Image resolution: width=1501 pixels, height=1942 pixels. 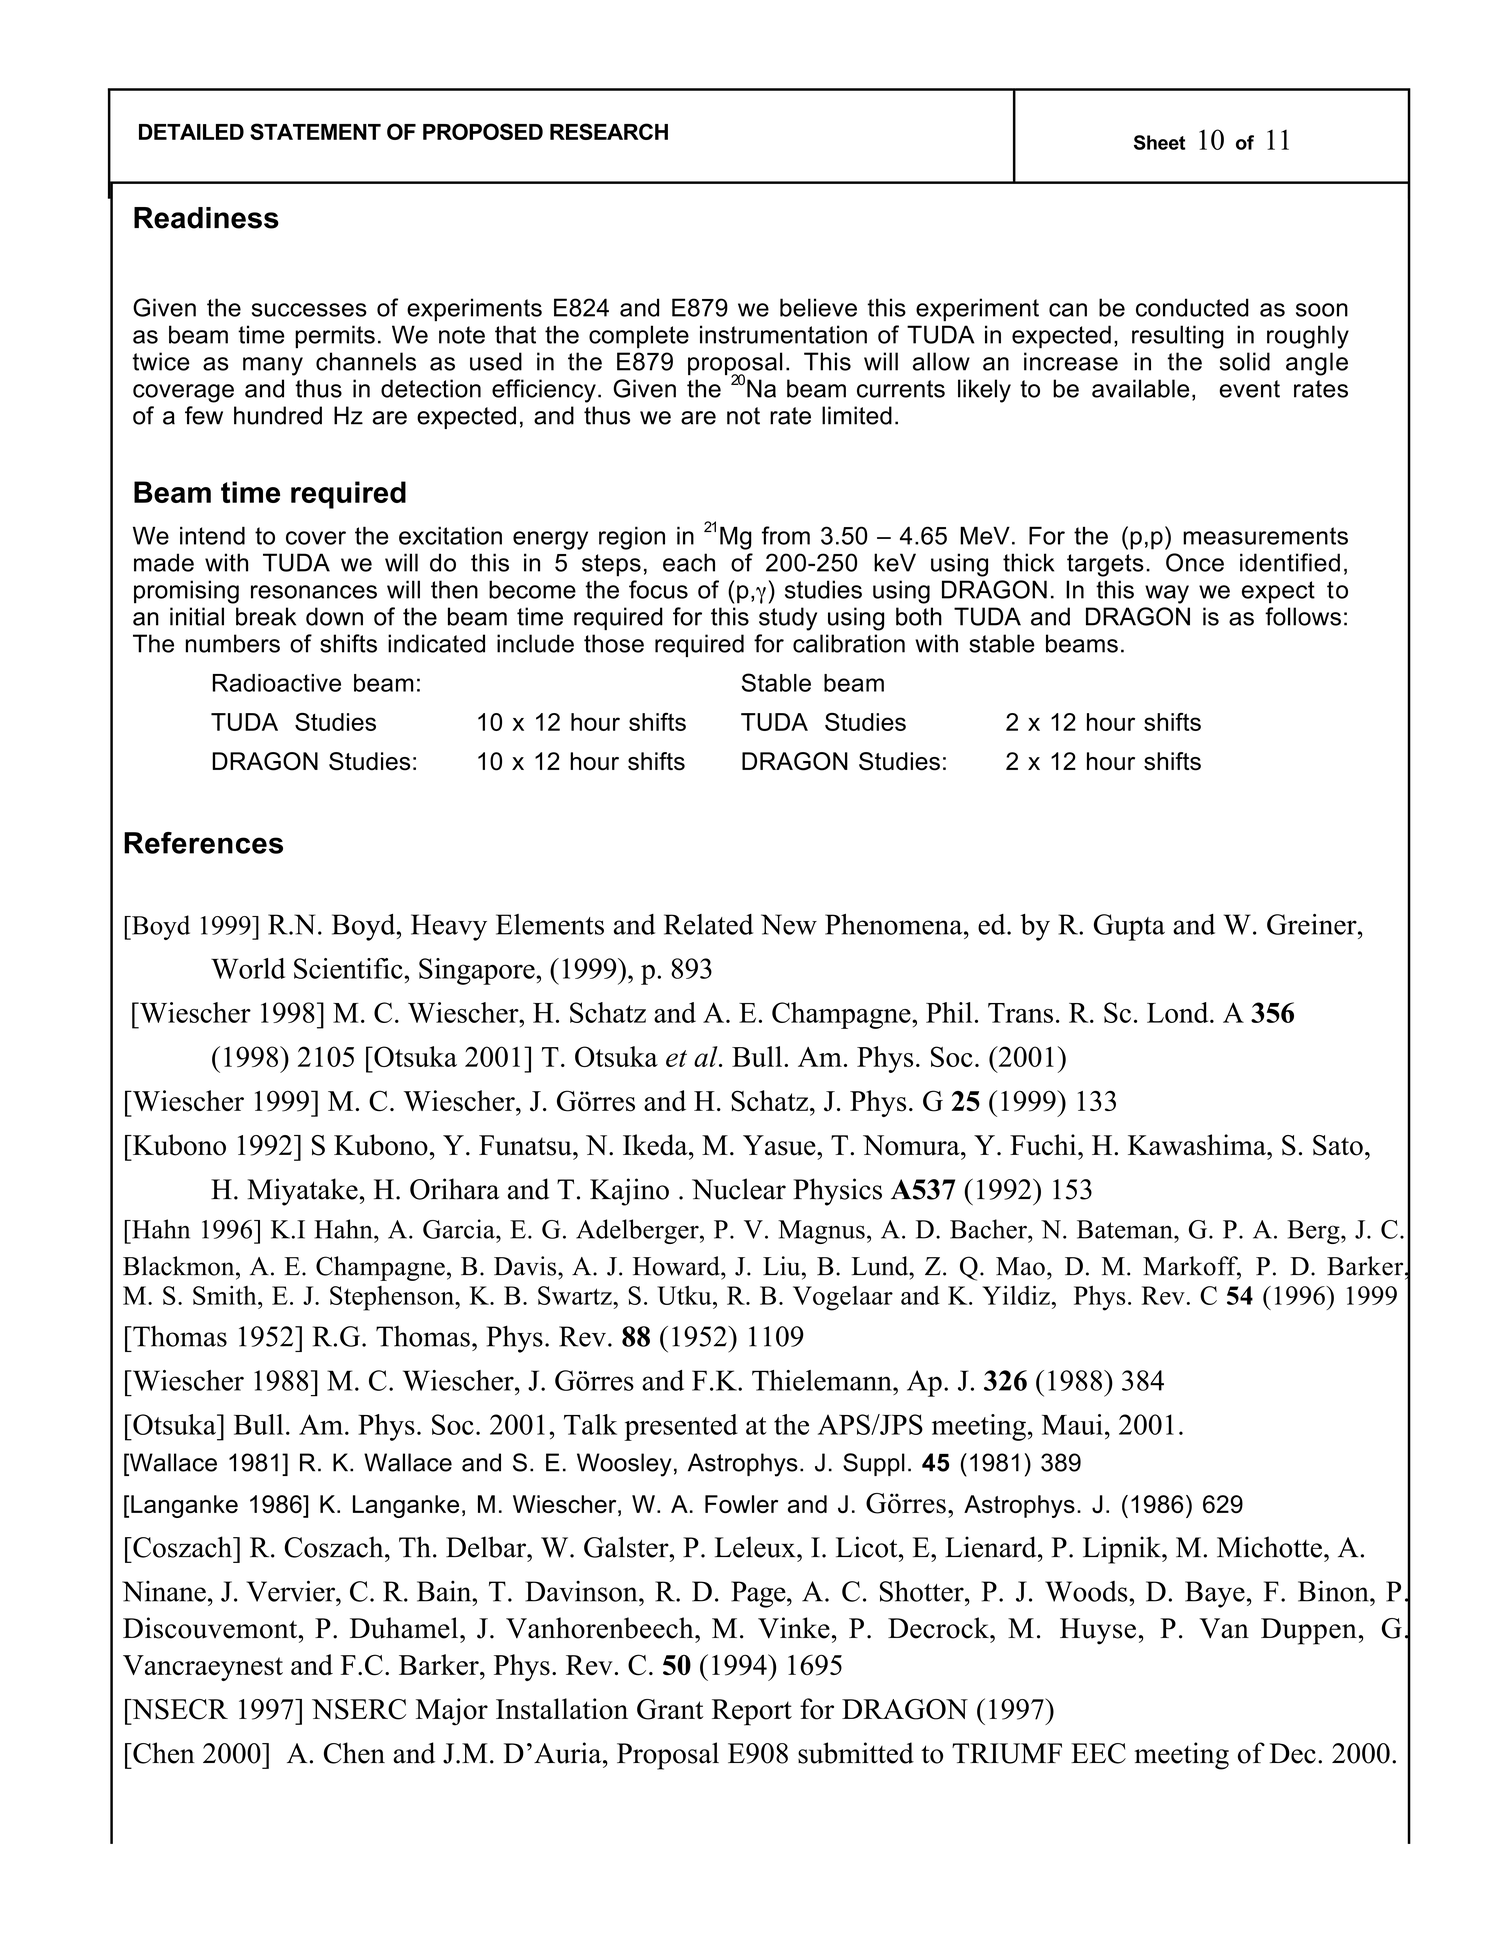 I want to click on Sheet, so click(x=1159, y=142).
